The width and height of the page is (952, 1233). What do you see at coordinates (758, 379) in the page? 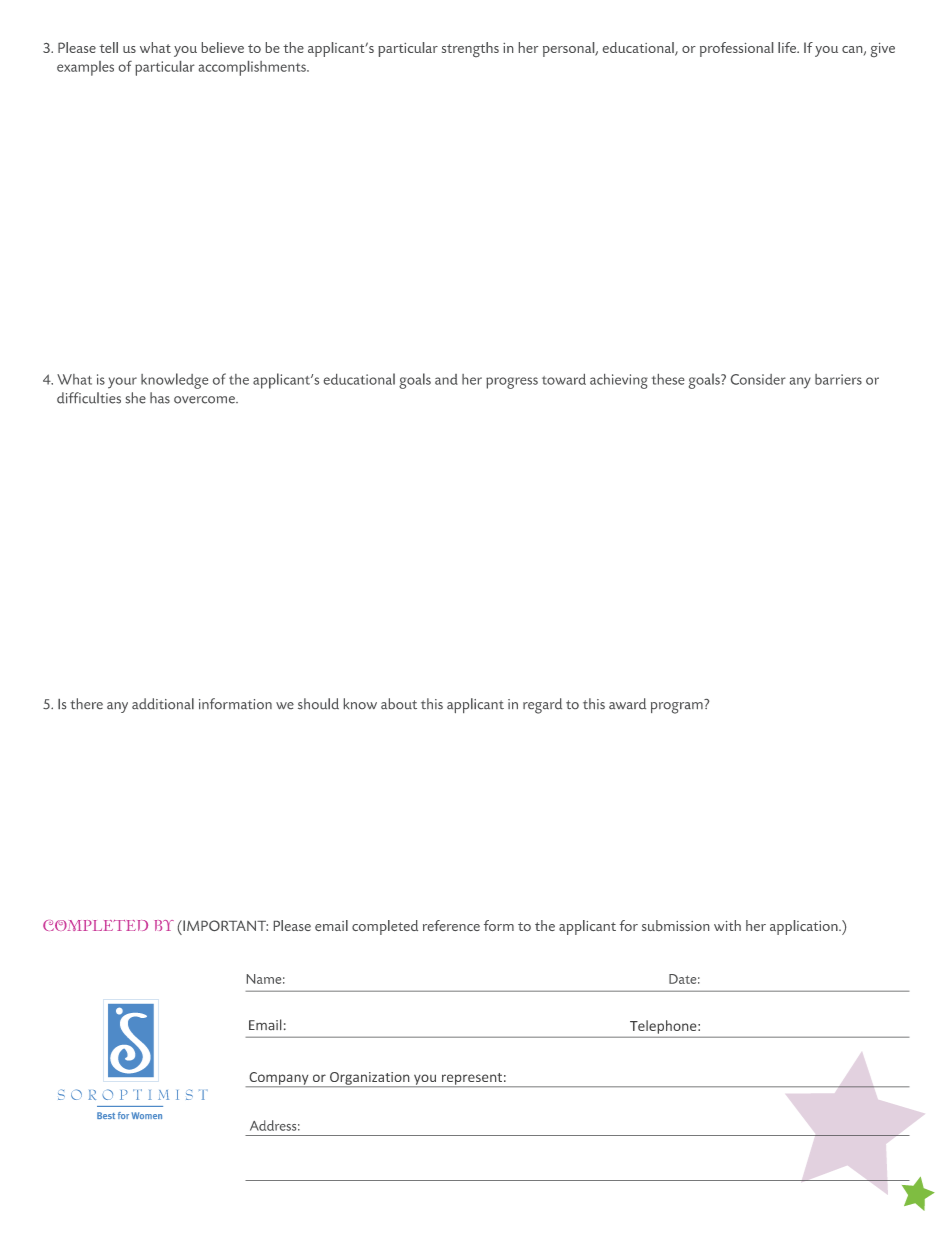
I see `Consider` at bounding box center [758, 379].
